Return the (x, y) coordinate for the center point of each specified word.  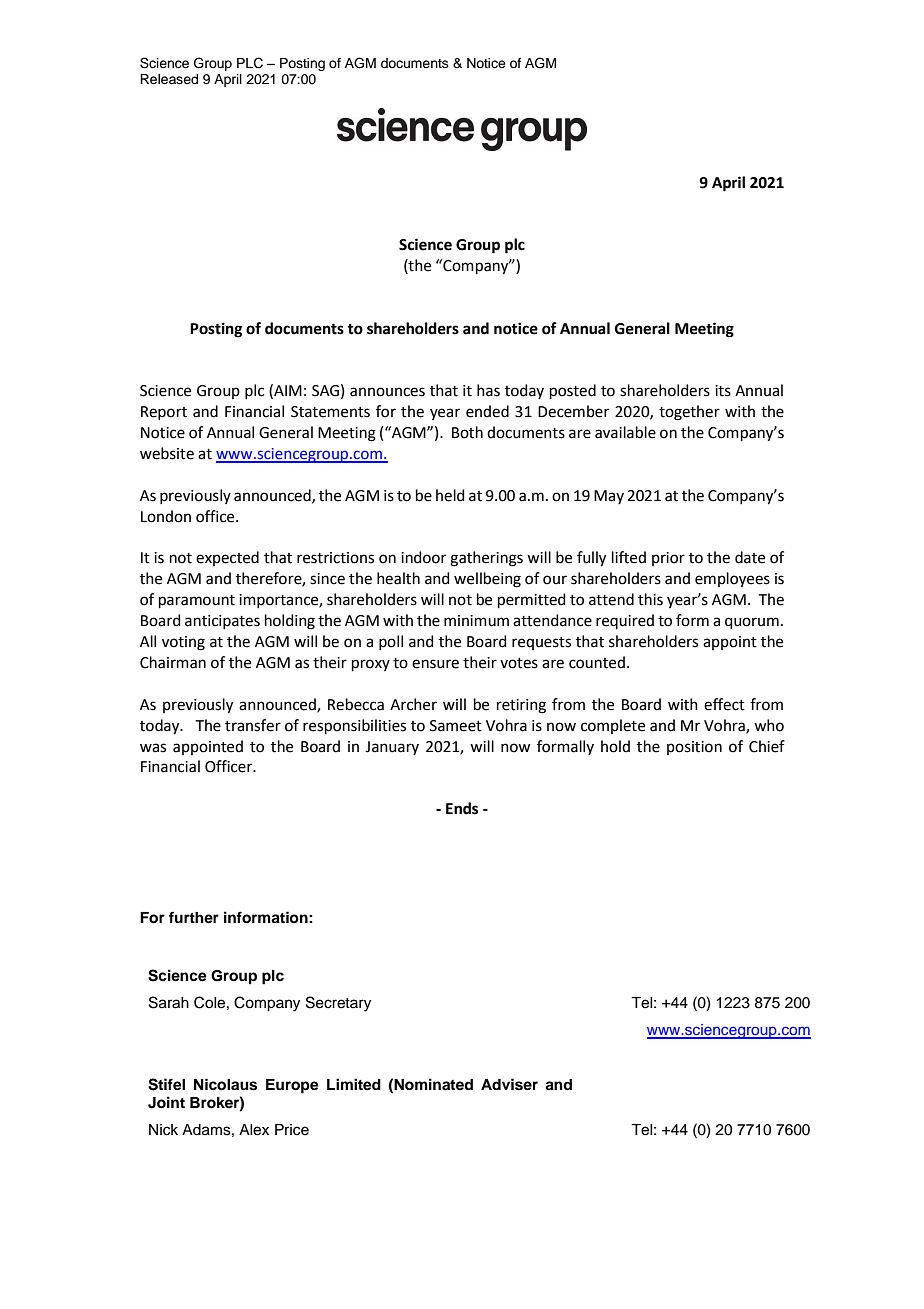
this (650, 599)
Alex (254, 1130)
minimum (476, 621)
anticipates (222, 622)
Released (169, 79)
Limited (354, 1084)
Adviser (509, 1084)
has (488, 390)
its (723, 391)
